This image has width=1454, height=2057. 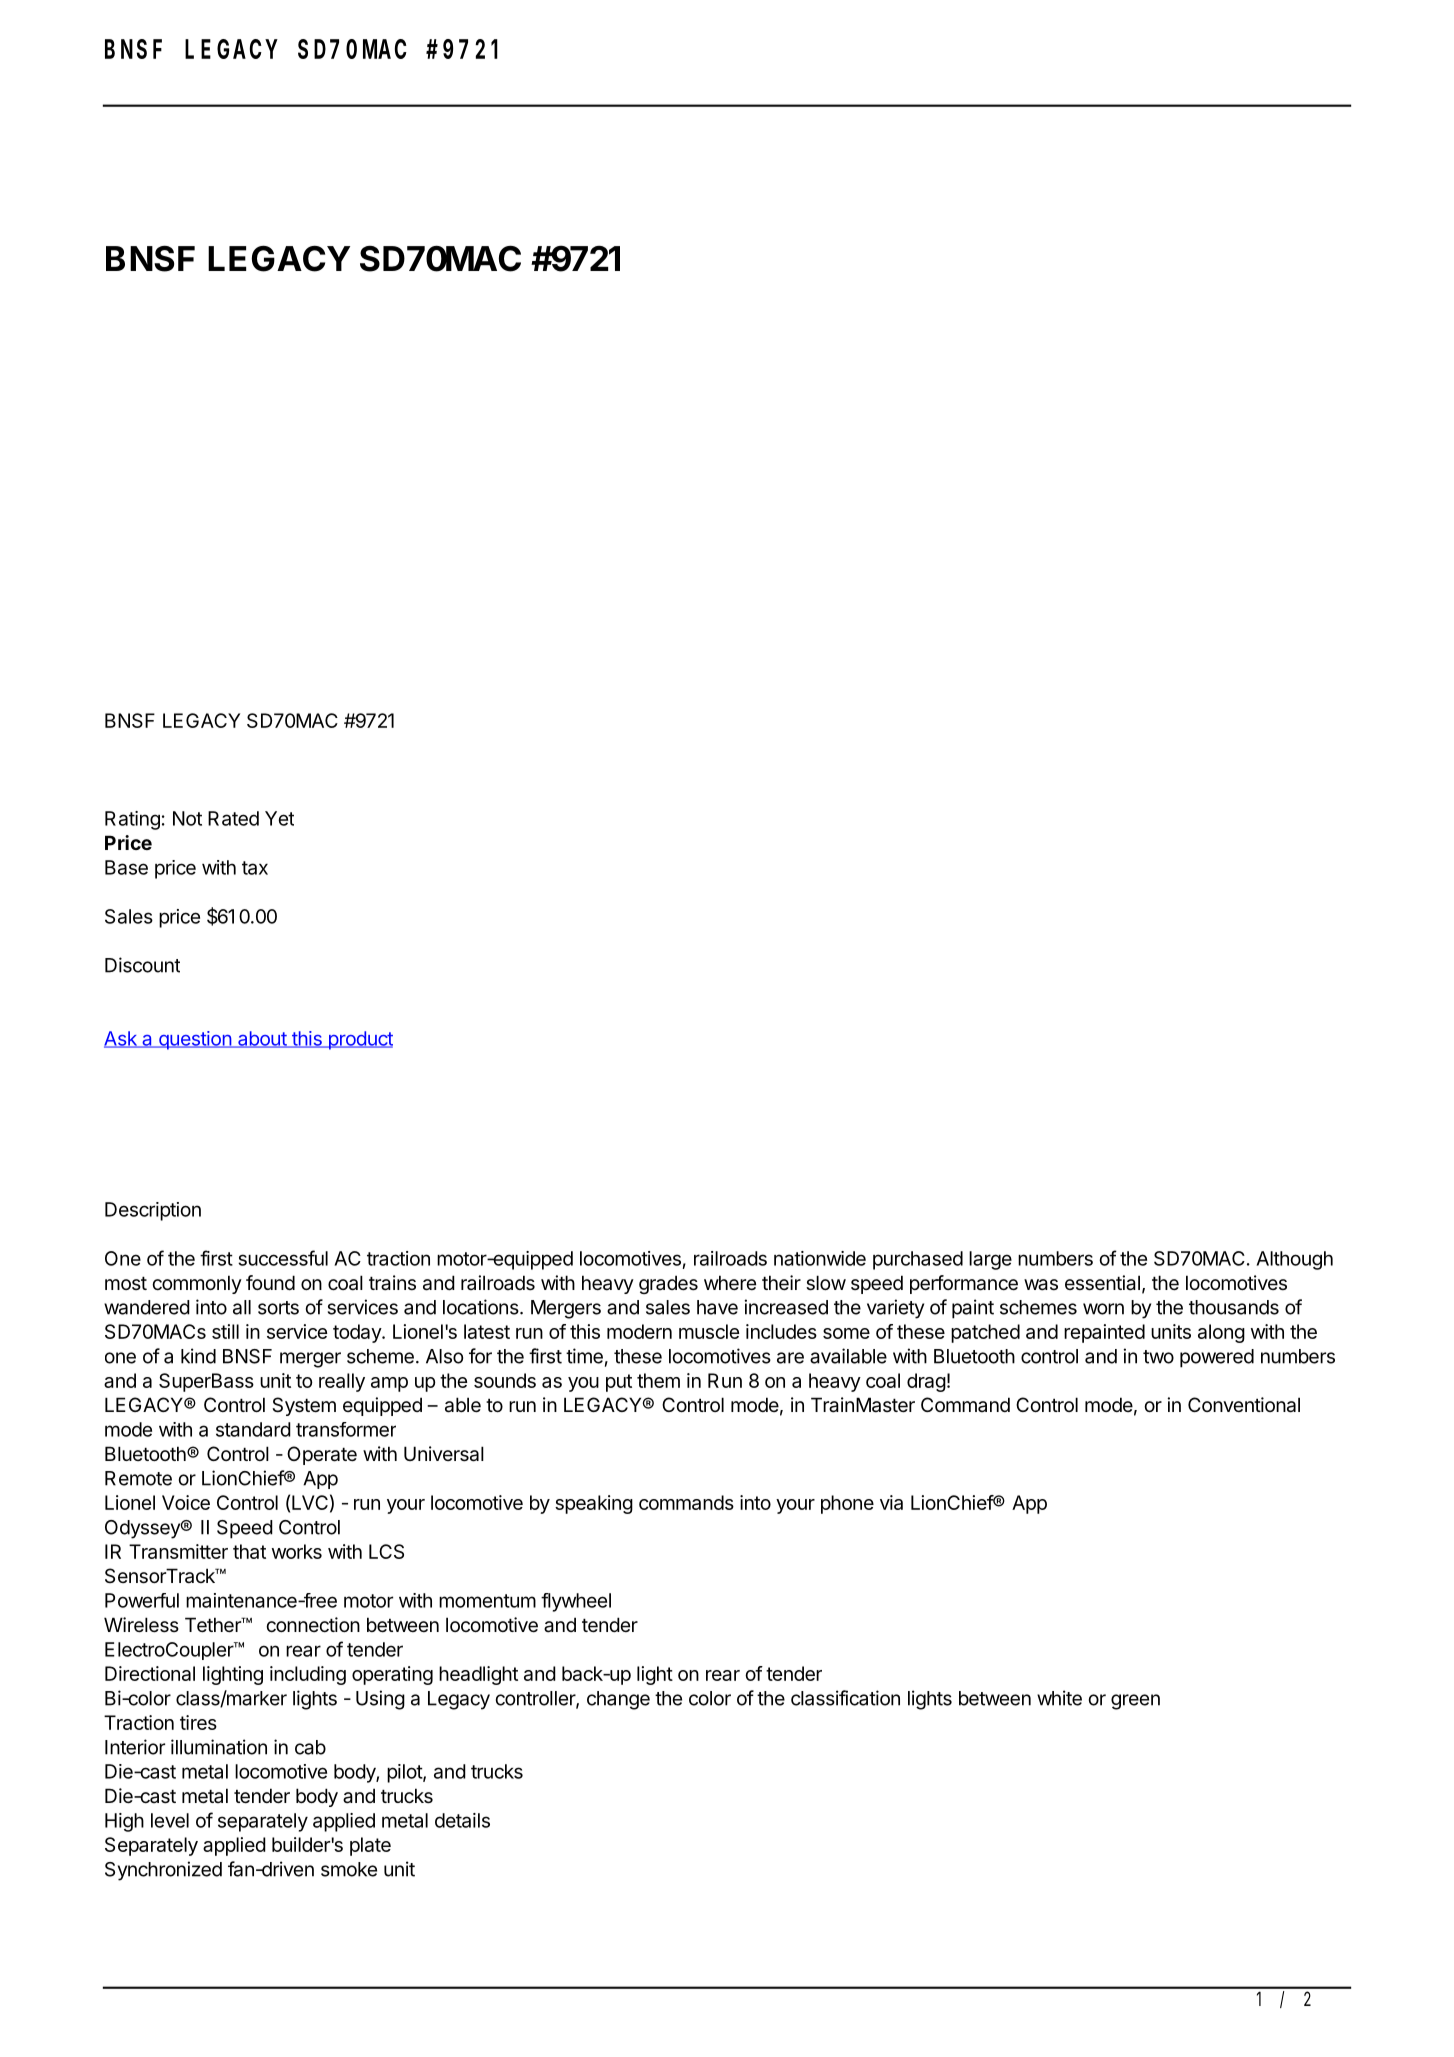 What do you see at coordinates (359, 1040) in the image?
I see `product` at bounding box center [359, 1040].
